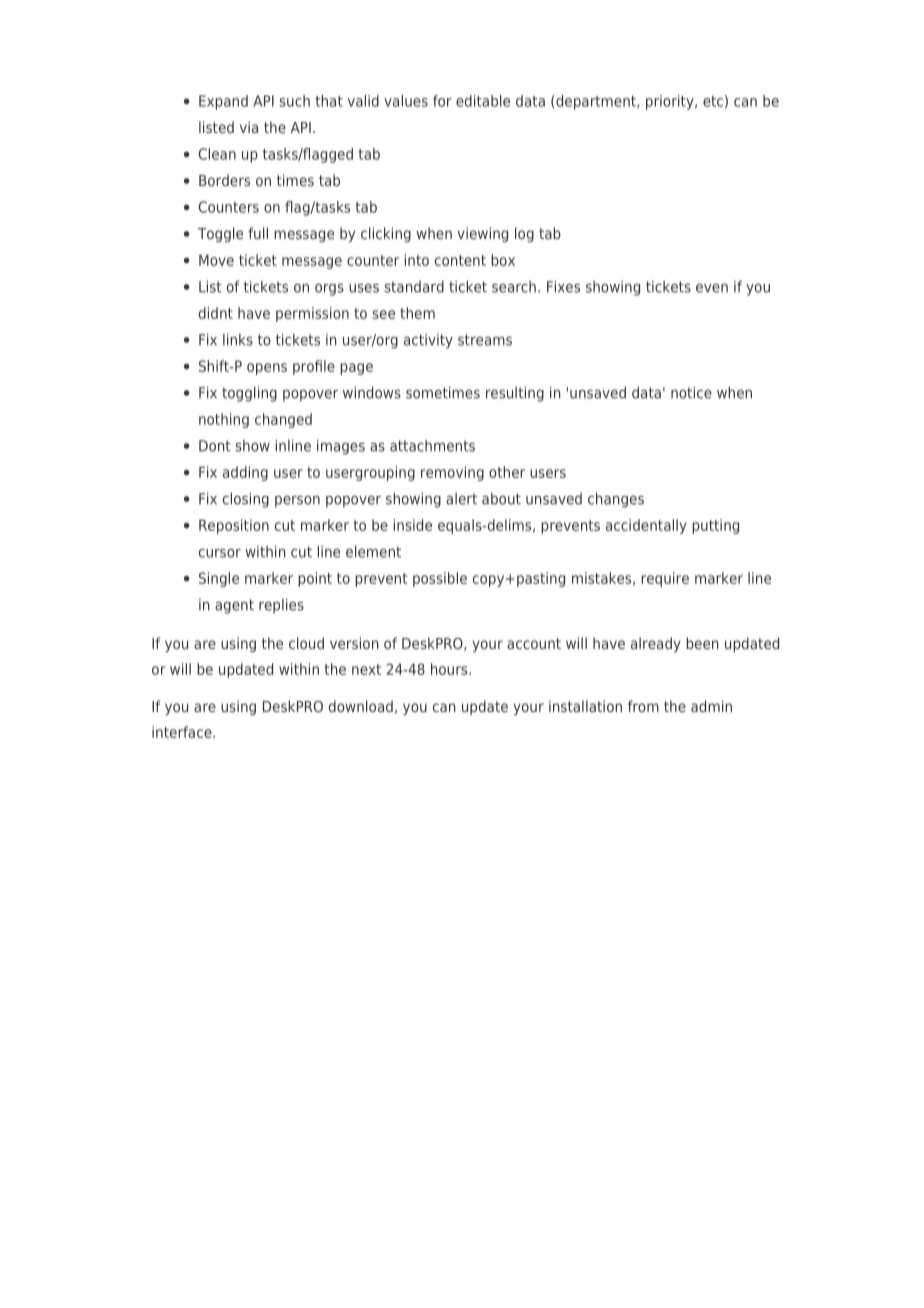  What do you see at coordinates (183, 732) in the page?
I see `interface` at bounding box center [183, 732].
